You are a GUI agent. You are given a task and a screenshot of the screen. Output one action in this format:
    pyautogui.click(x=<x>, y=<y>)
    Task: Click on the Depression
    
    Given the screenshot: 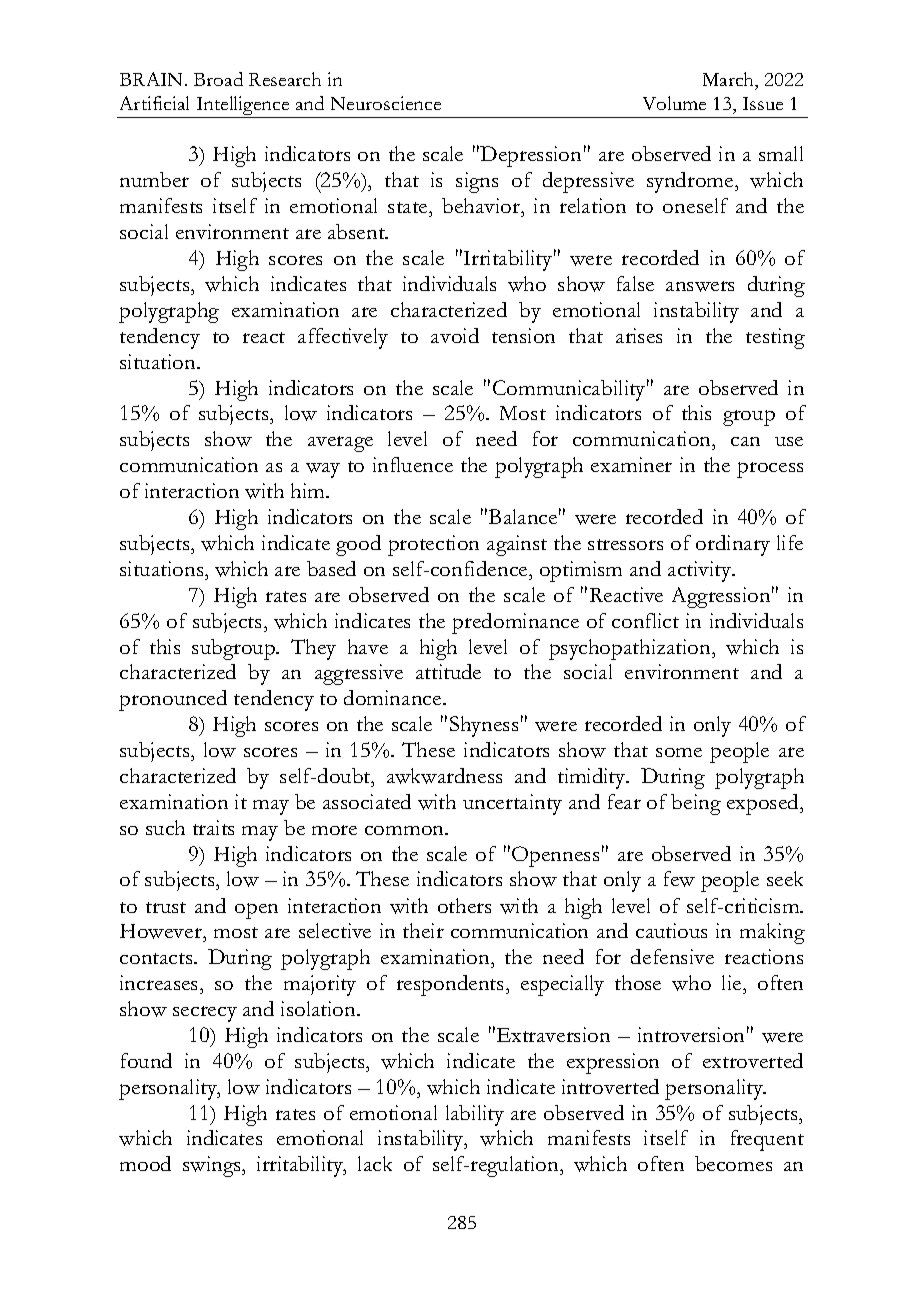 What is the action you would take?
    pyautogui.click(x=529, y=156)
